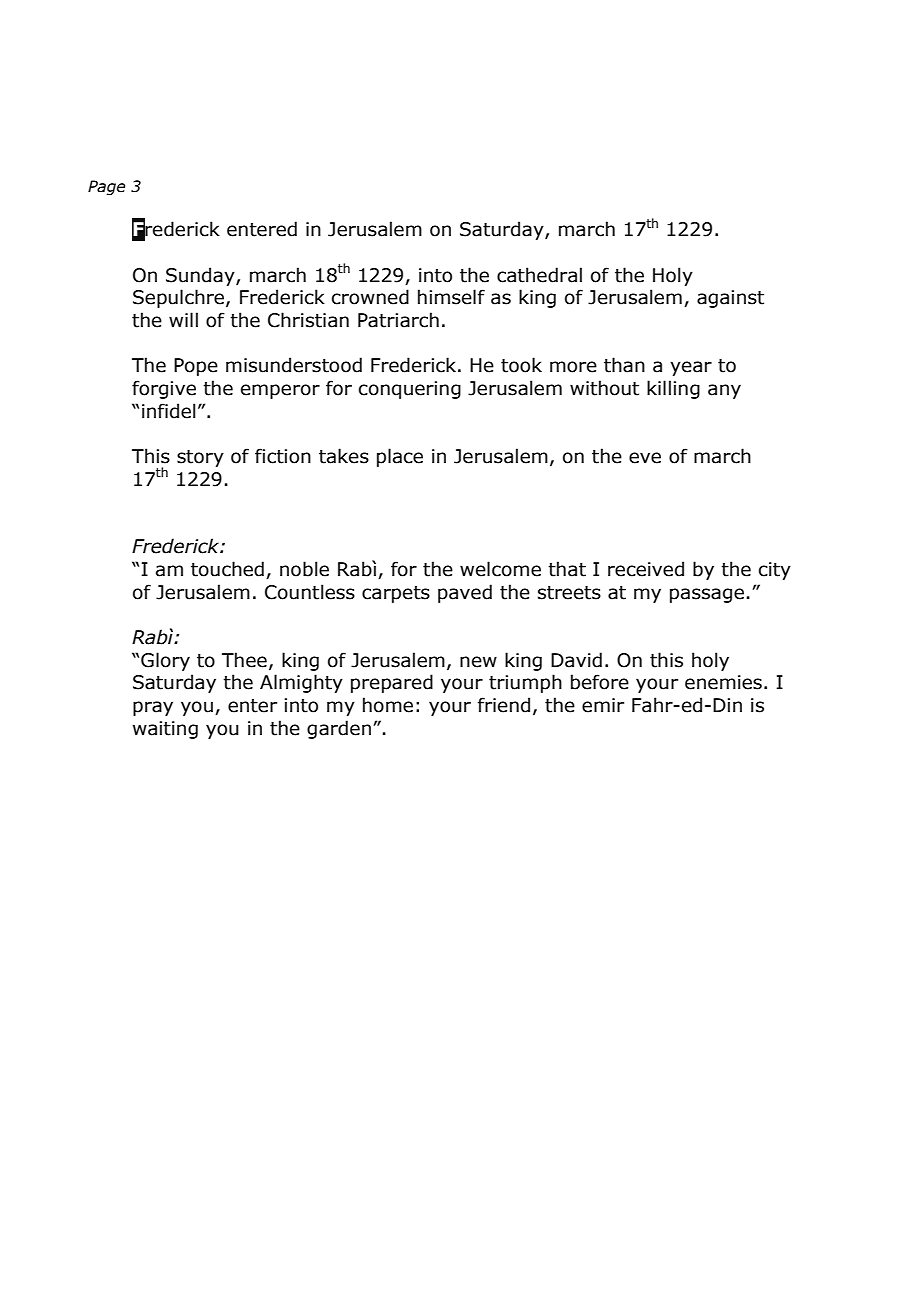 Image resolution: width=924 pixels, height=1308 pixels. What do you see at coordinates (388, 705) in the screenshot?
I see `home` at bounding box center [388, 705].
